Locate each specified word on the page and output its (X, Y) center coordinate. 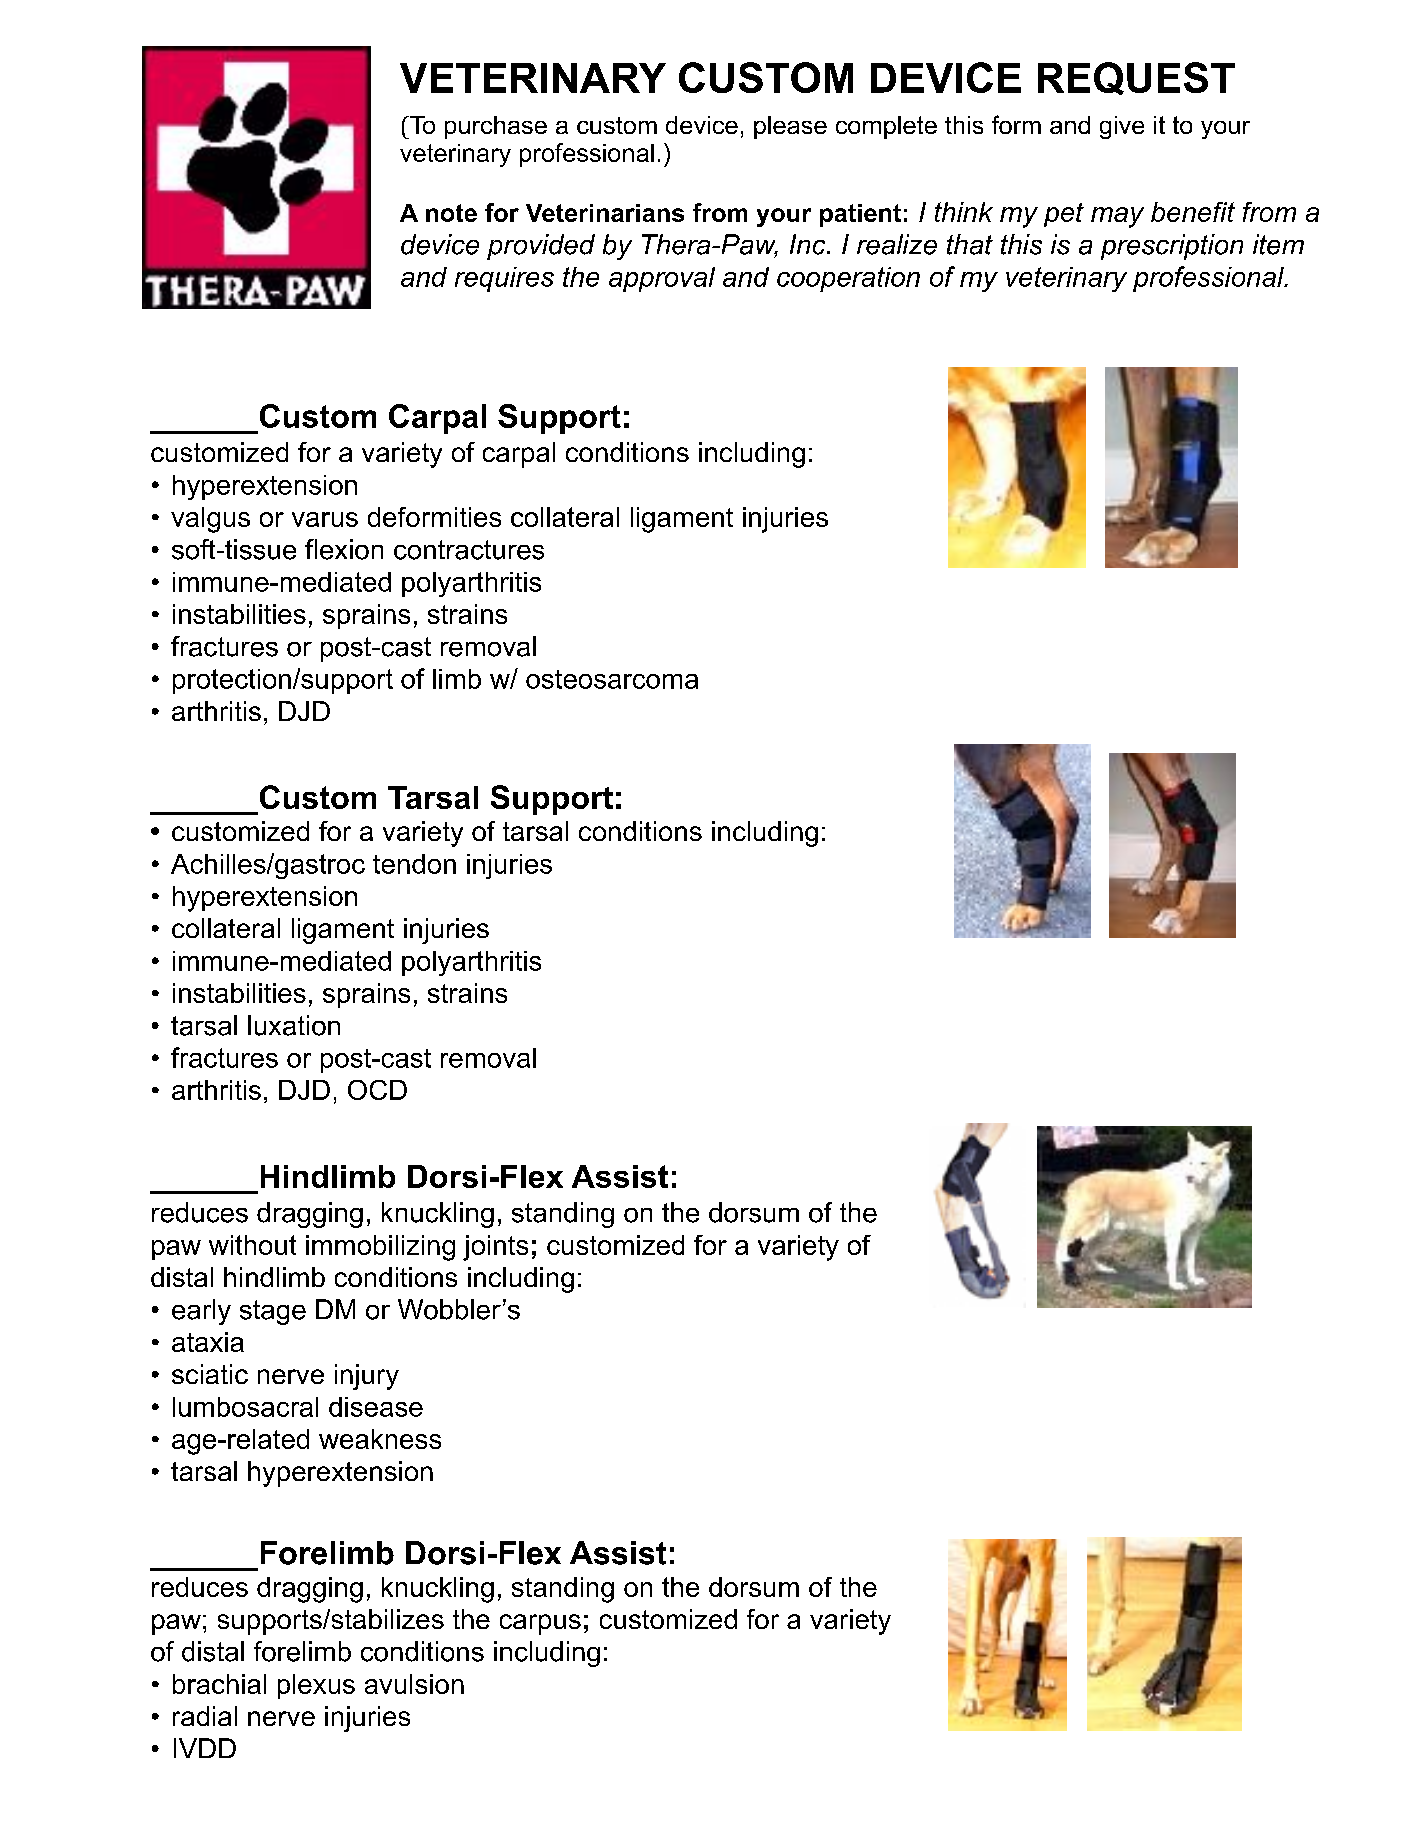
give (1122, 127)
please (790, 127)
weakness (380, 1439)
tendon (414, 864)
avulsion (414, 1684)
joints (495, 1248)
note (451, 213)
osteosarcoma (612, 679)
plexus (316, 1686)
